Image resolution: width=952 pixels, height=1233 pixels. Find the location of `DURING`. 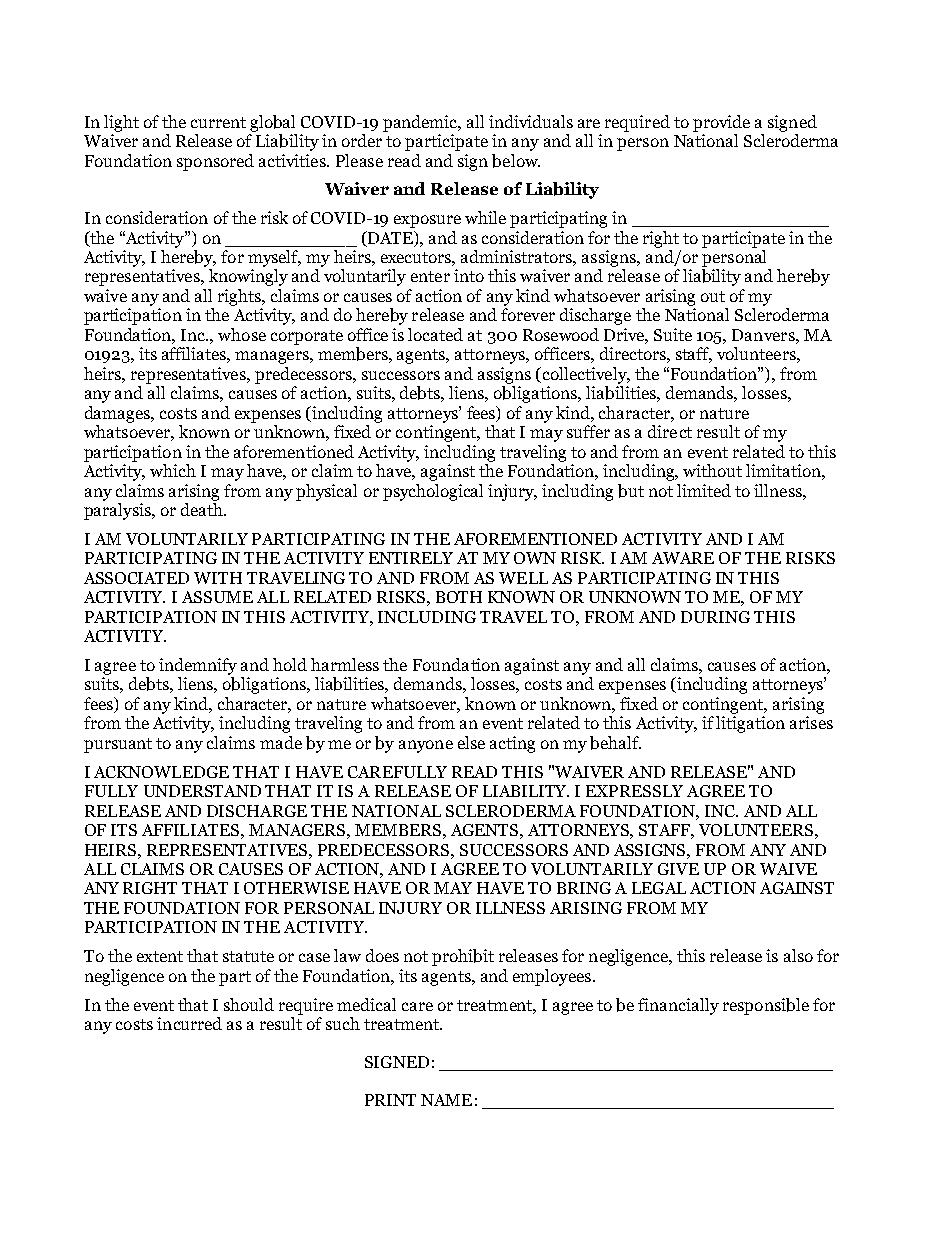

DURING is located at coordinates (715, 617).
